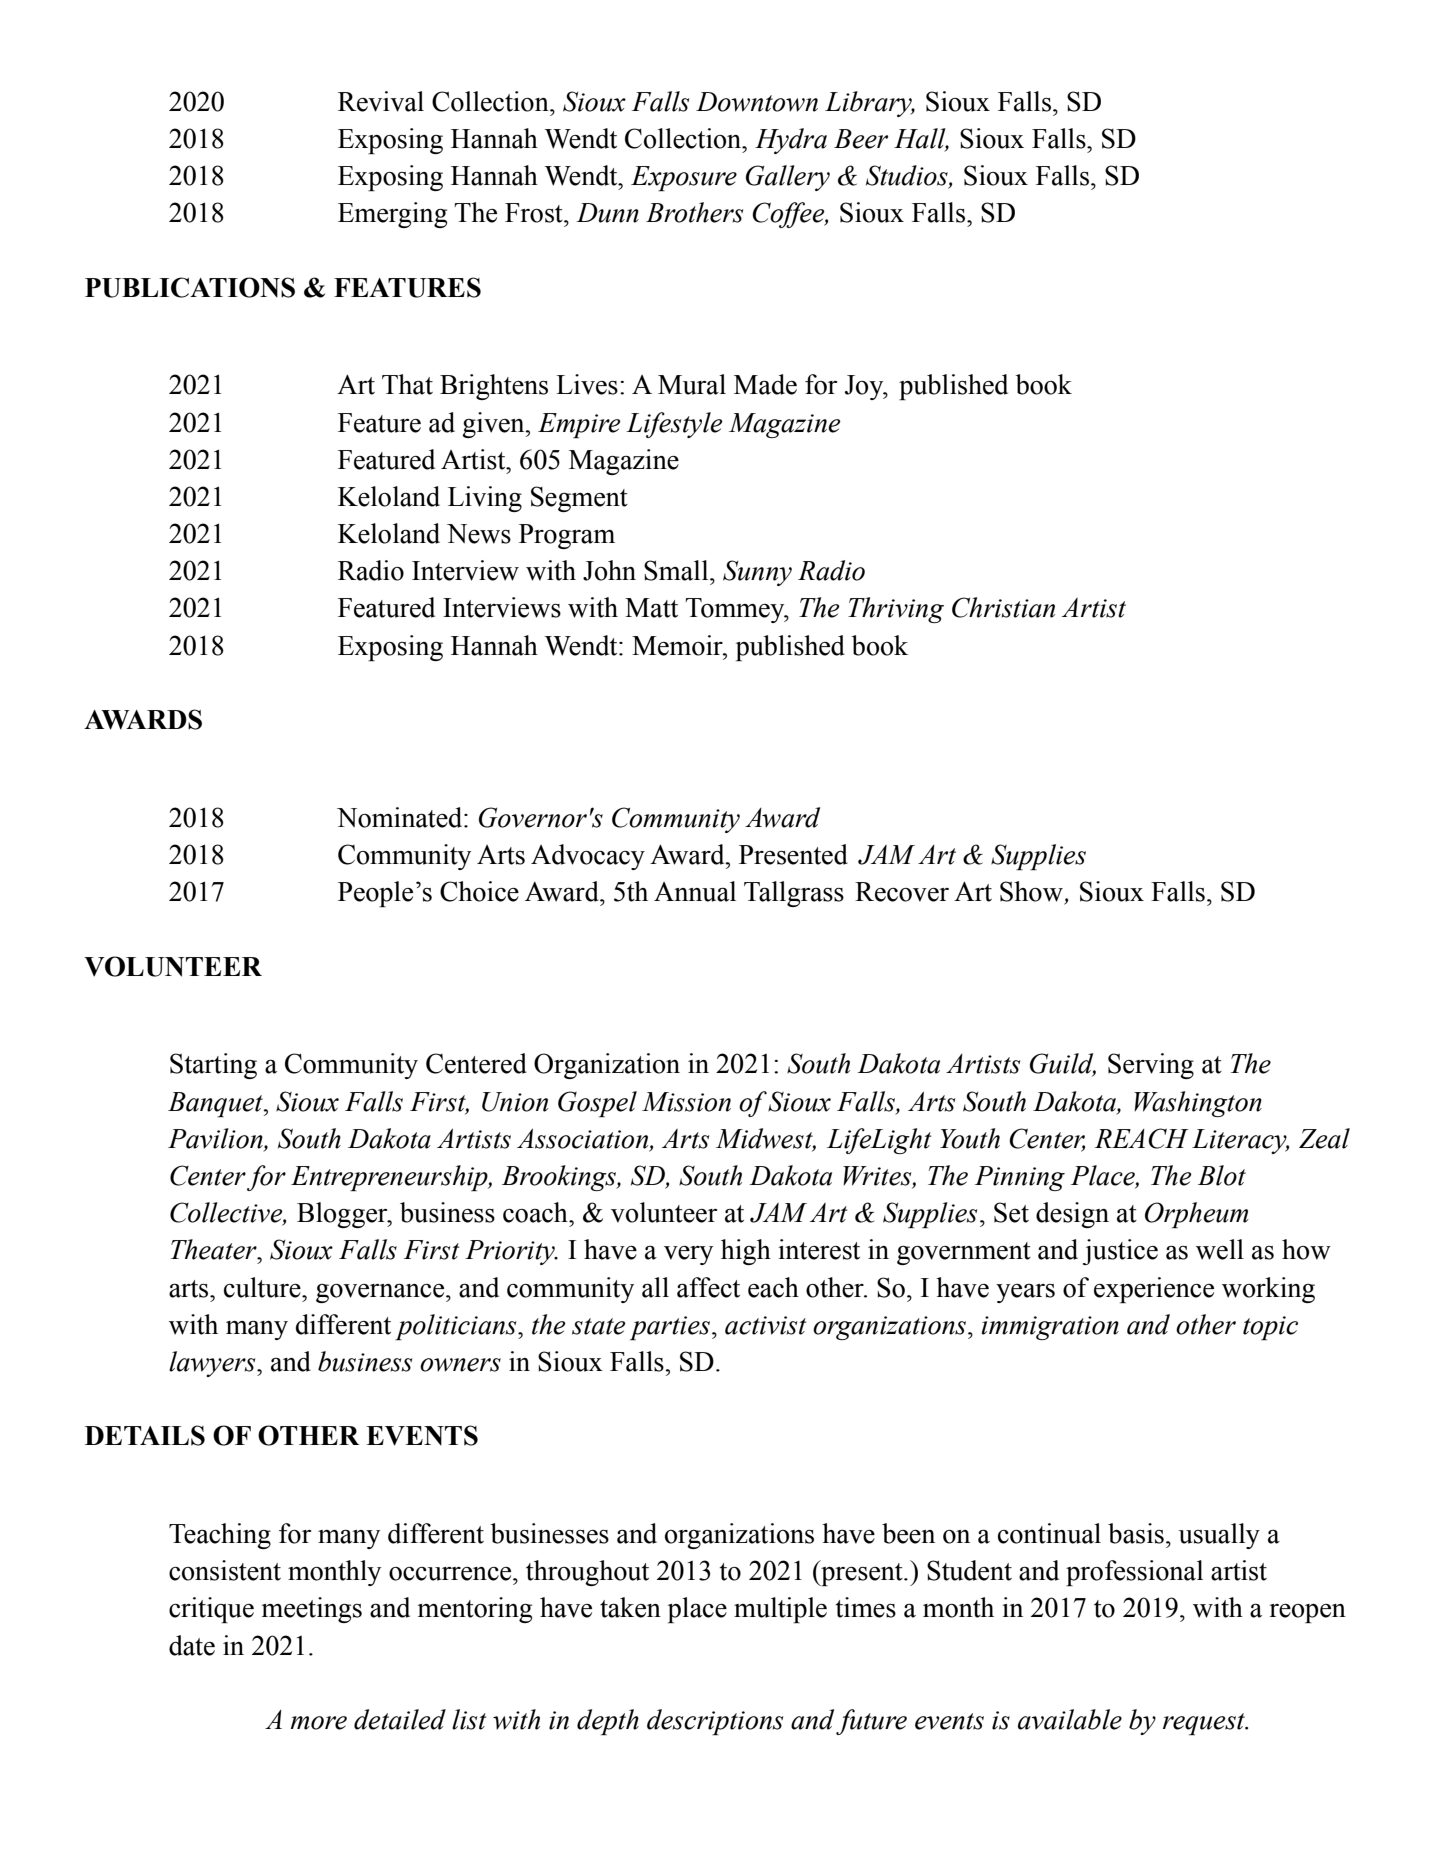  What do you see at coordinates (791, 141) in the screenshot?
I see `Hydra` at bounding box center [791, 141].
